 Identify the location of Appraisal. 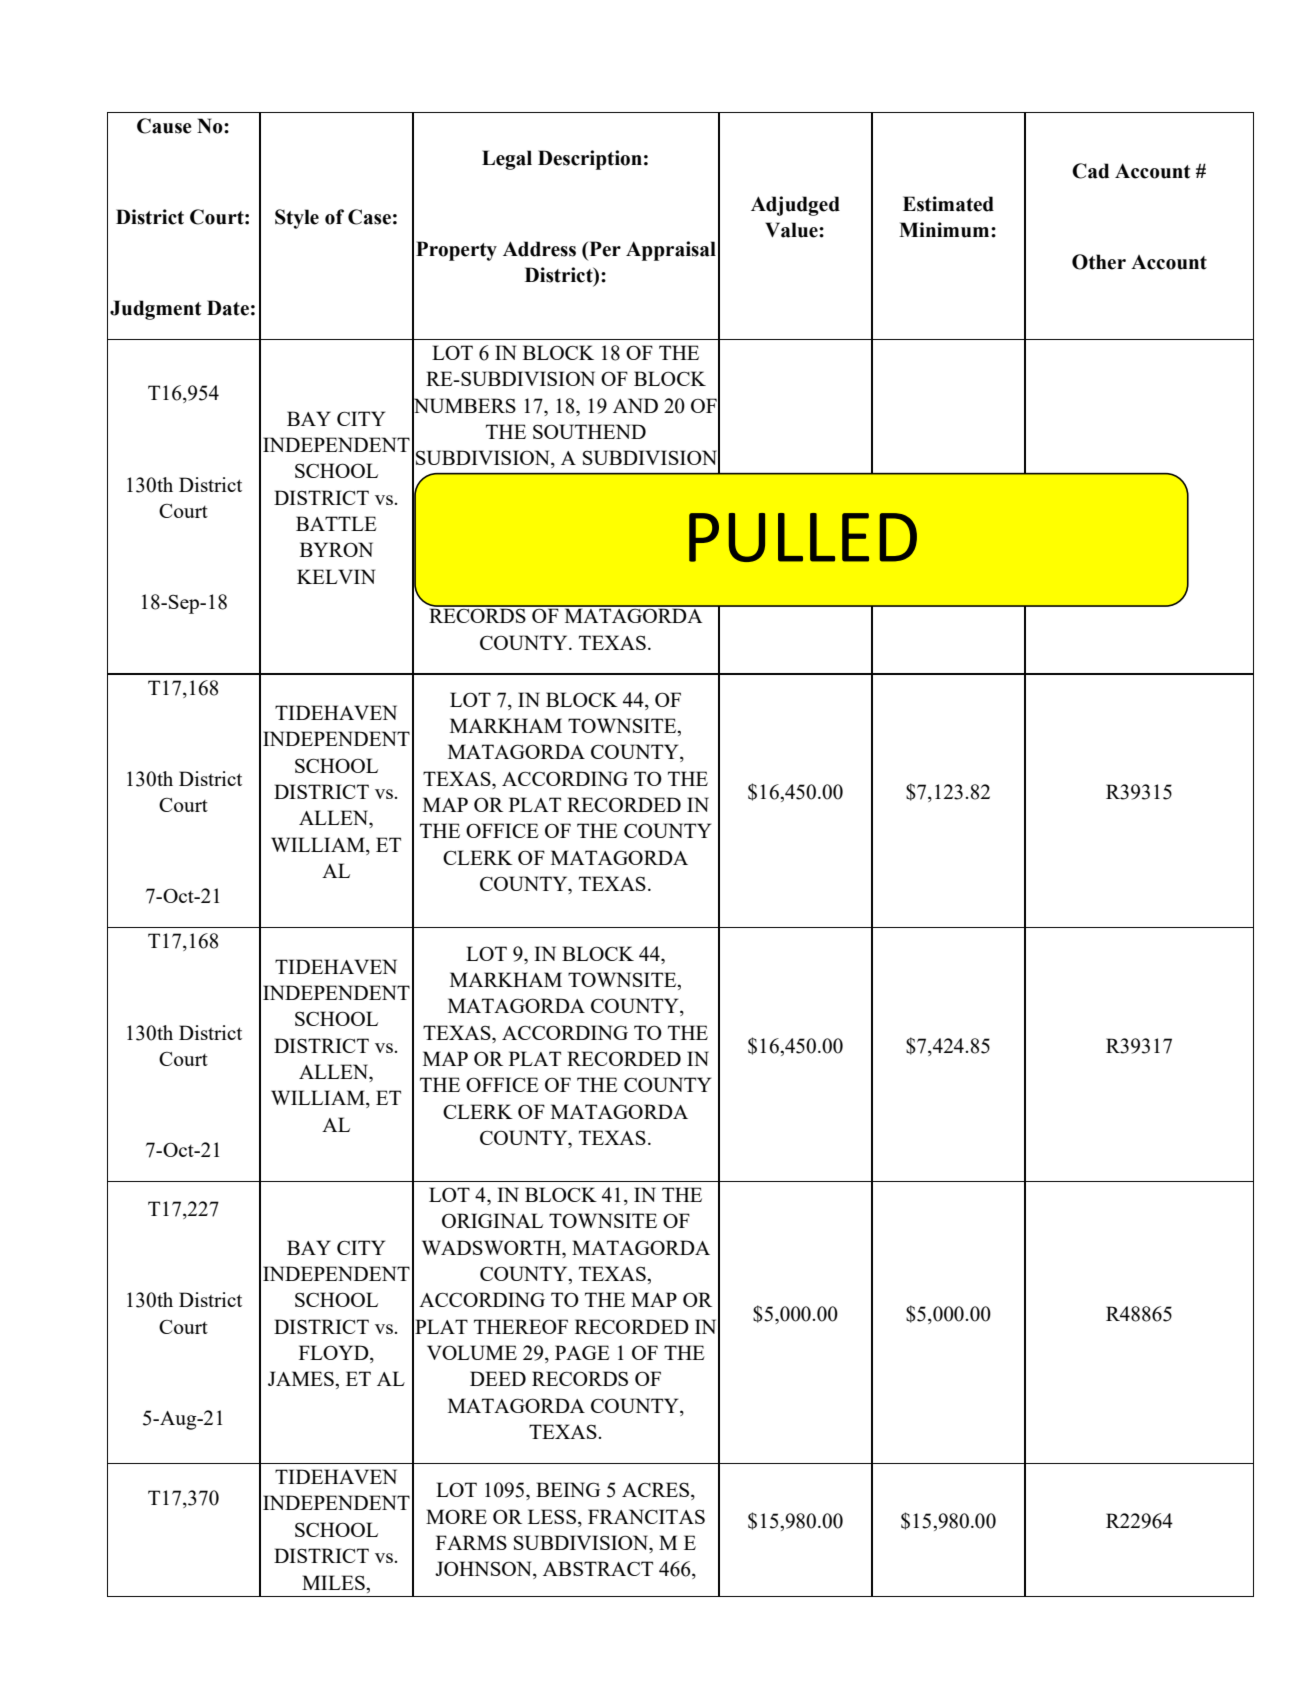
(671, 251).
